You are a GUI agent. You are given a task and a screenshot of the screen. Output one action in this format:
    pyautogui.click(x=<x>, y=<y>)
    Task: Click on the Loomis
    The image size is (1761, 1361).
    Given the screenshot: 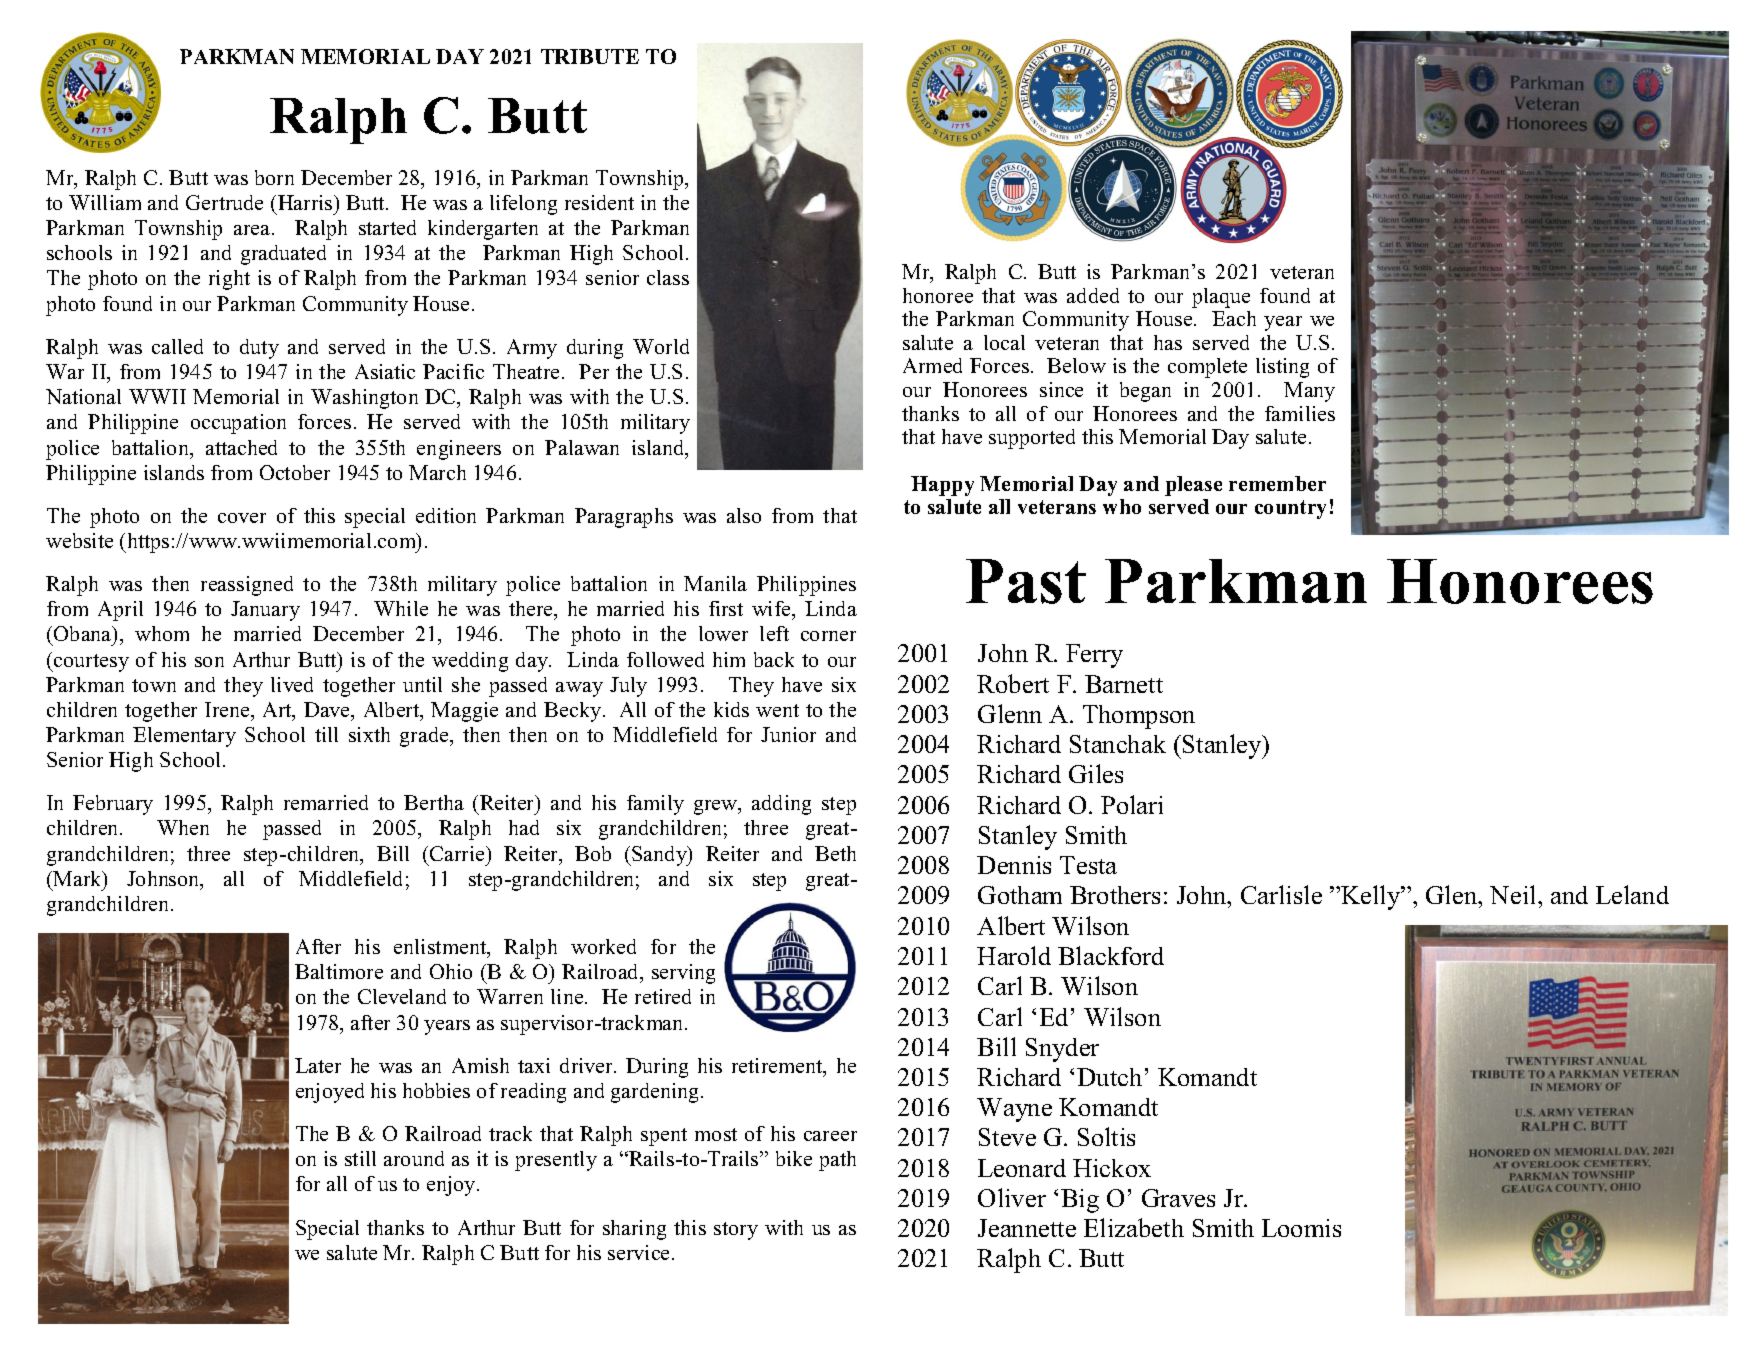 What is the action you would take?
    pyautogui.click(x=1301, y=1228)
